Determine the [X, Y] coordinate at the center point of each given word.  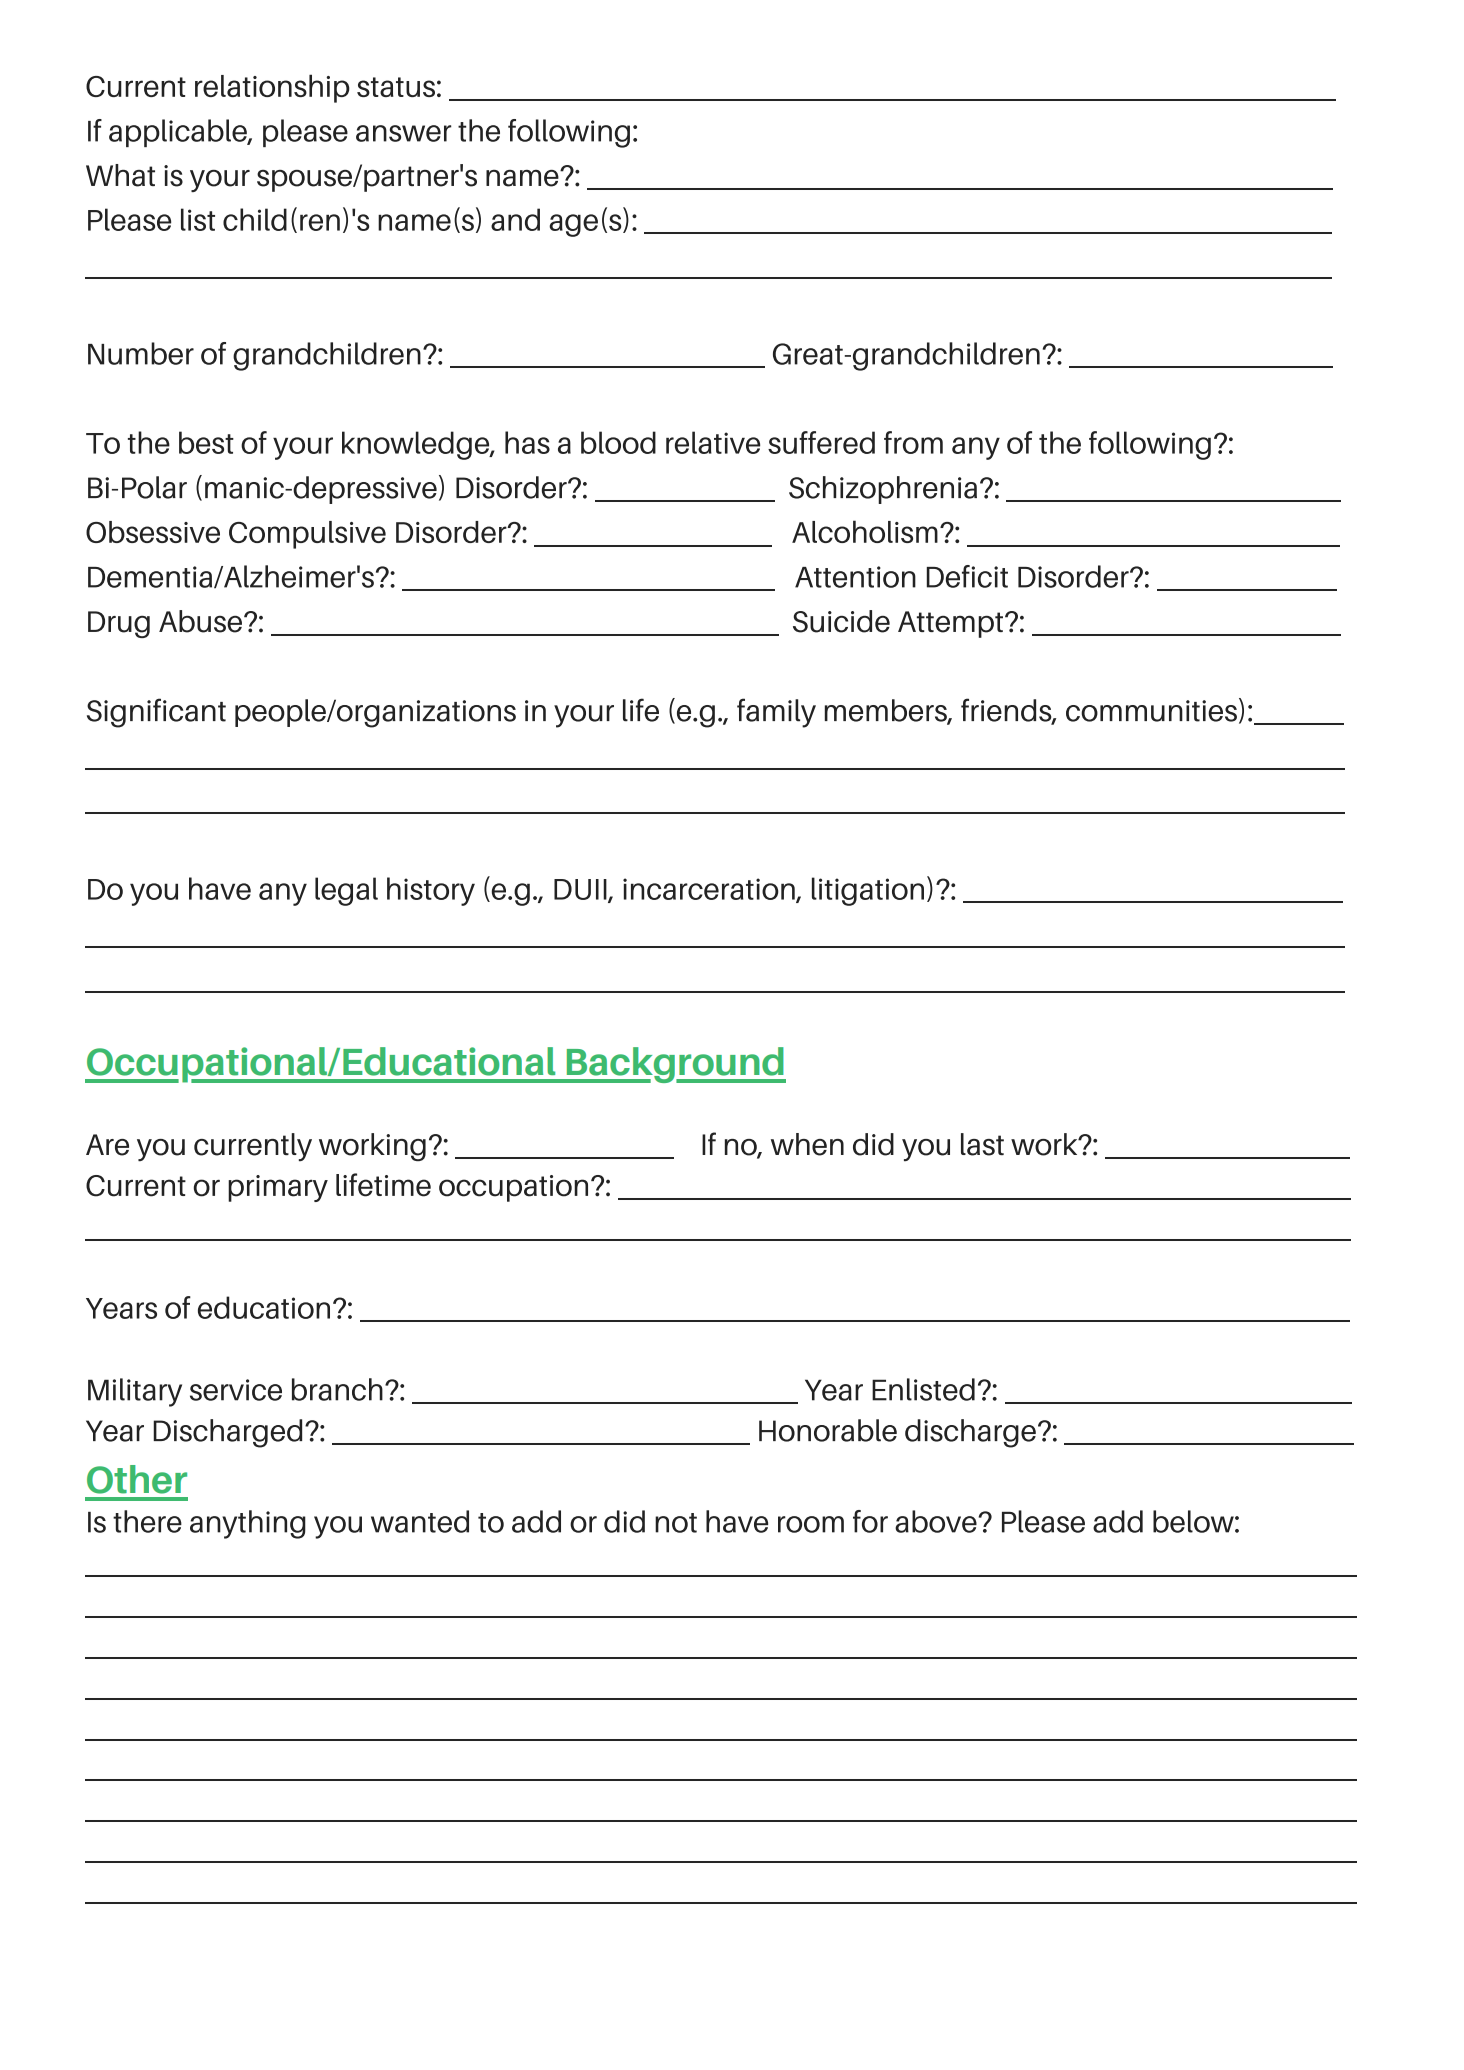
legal [346, 891]
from [913, 442]
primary [278, 1188]
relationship [272, 88]
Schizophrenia [883, 490]
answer [404, 133]
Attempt [950, 624]
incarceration [710, 890]
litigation [868, 891]
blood [618, 442]
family [776, 713]
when [807, 1144]
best [206, 442]
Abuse [200, 621]
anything [248, 1524]
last [982, 1144]
